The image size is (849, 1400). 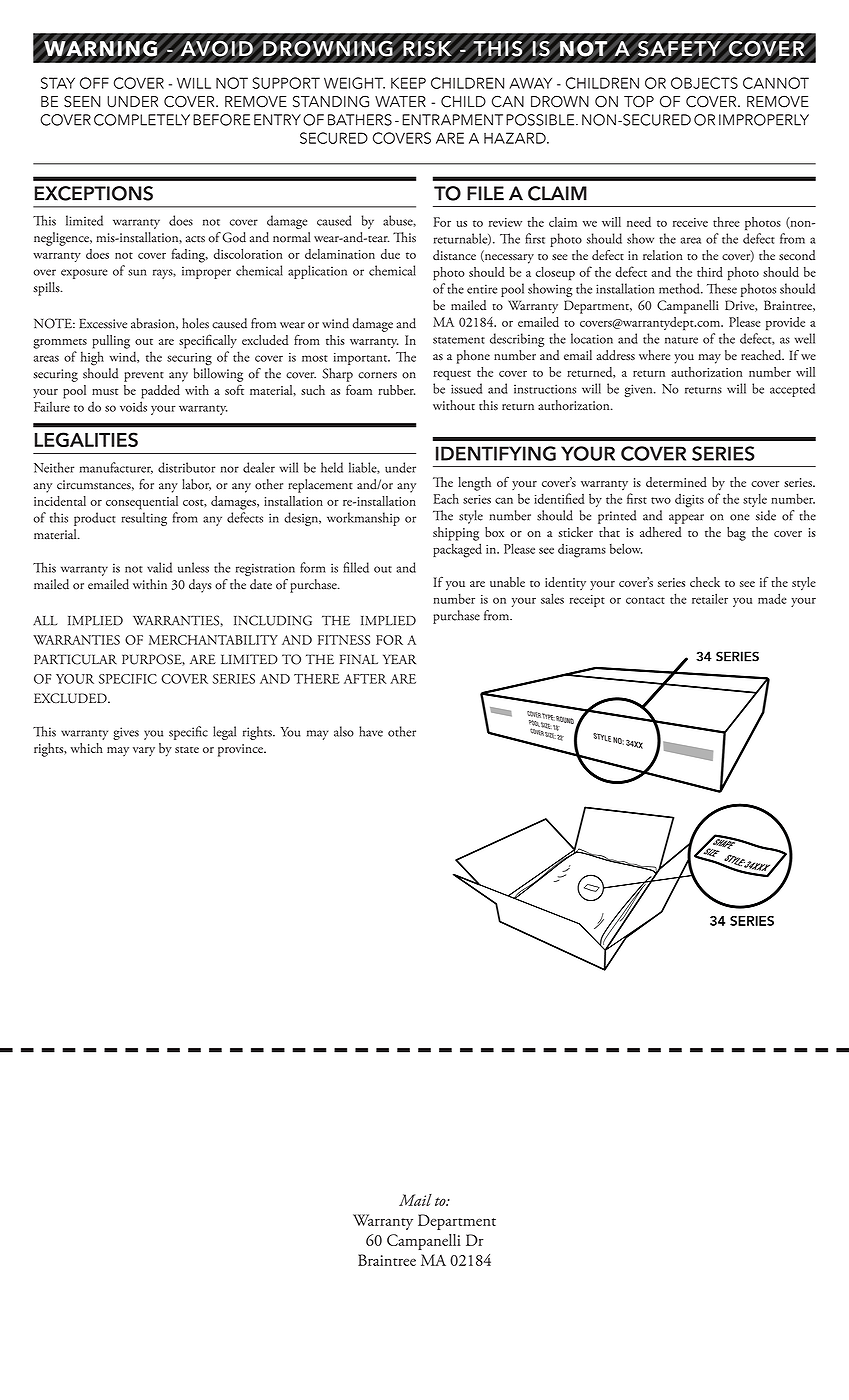 I want to click on check, so click(x=705, y=582).
